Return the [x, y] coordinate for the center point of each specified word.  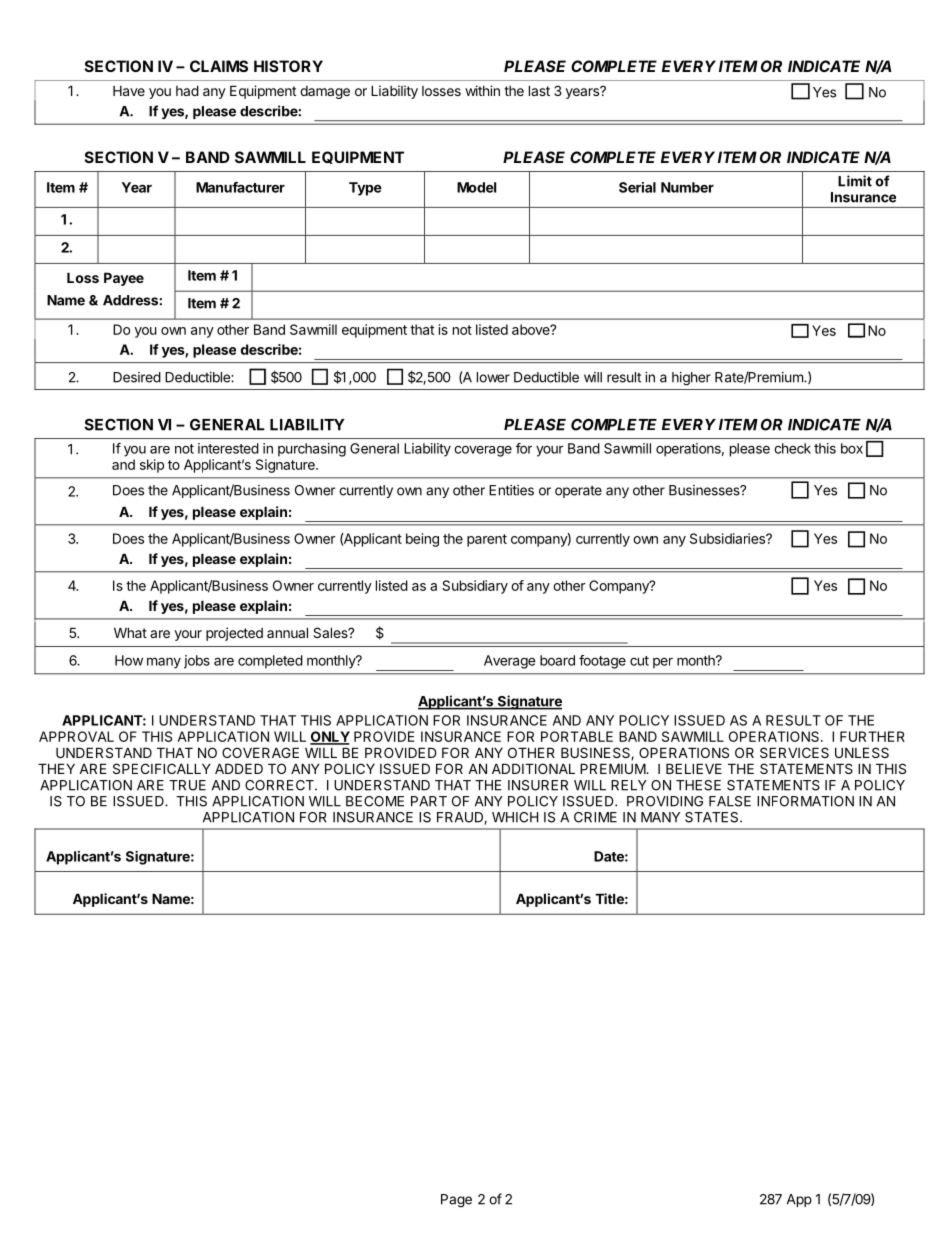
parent [487, 540]
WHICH [515, 817]
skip [152, 466]
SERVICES [794, 752]
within [482, 90]
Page [456, 1201]
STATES [713, 817]
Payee [124, 279]
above [532, 329]
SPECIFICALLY [162, 768]
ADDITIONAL [533, 768]
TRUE [187, 785]
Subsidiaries [728, 538]
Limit [855, 181]
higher [691, 379]
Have [129, 91]
